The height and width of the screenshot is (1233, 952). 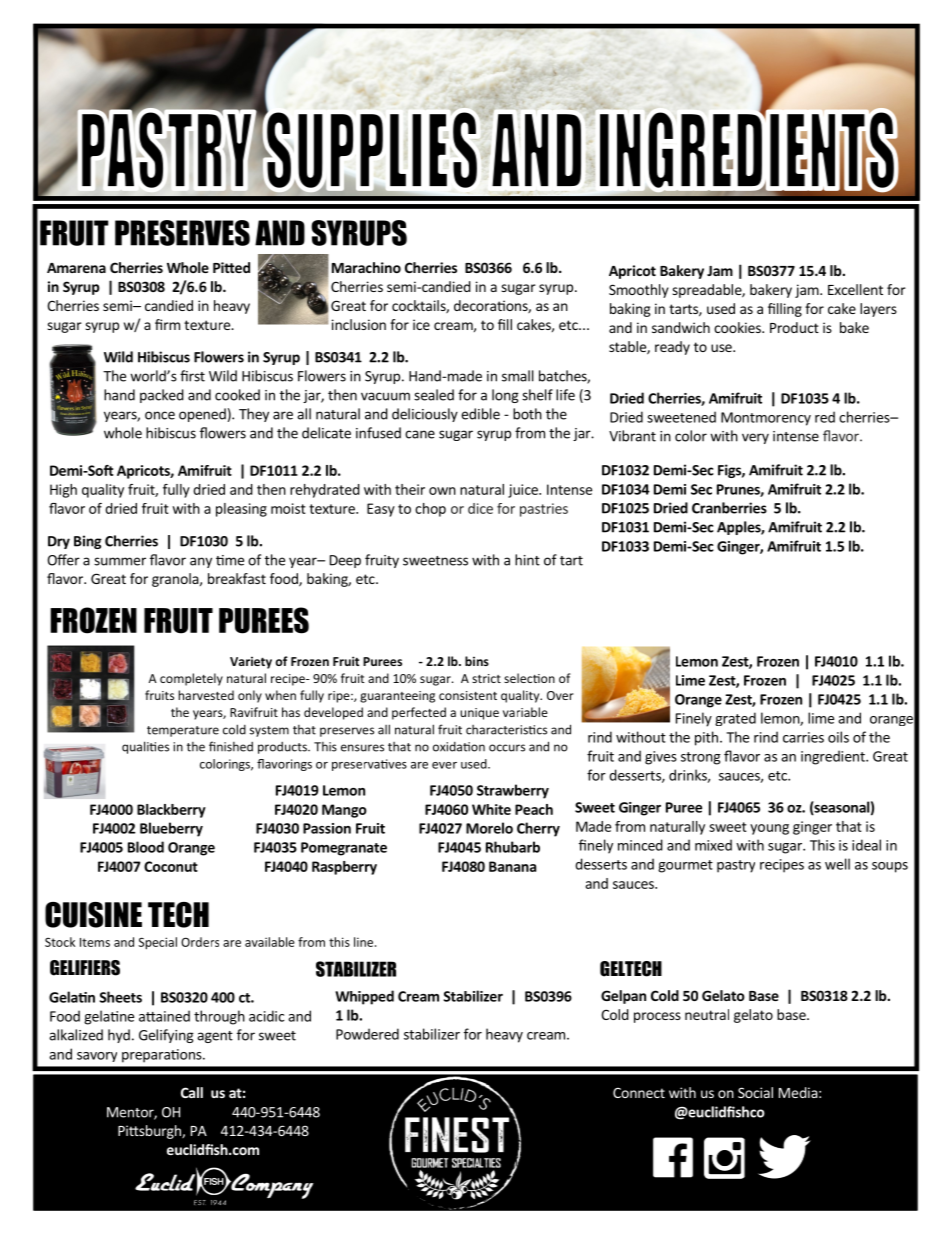 What do you see at coordinates (444, 765) in the screenshot?
I see `ever` at bounding box center [444, 765].
